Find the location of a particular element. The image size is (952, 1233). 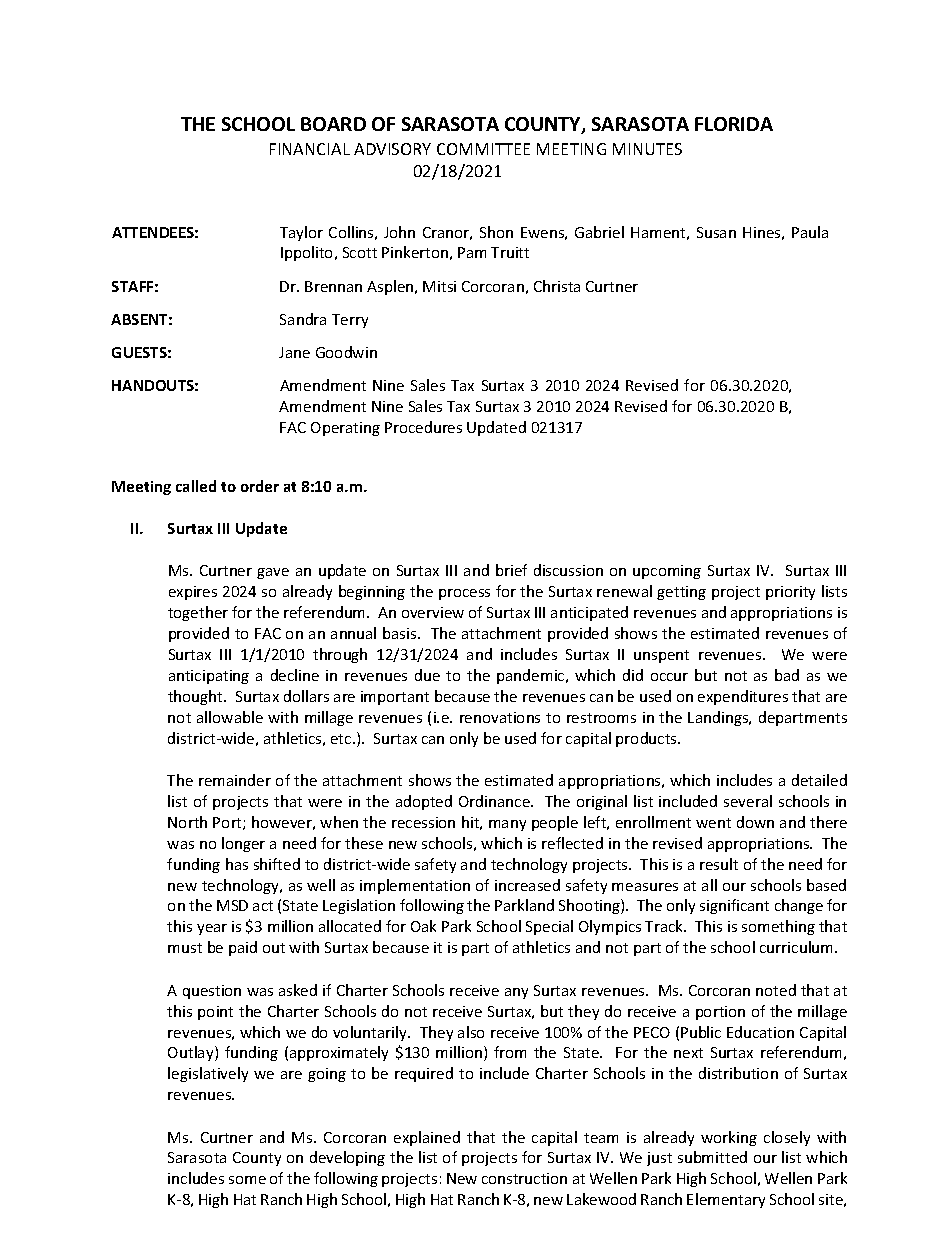

decline is located at coordinates (295, 675).
